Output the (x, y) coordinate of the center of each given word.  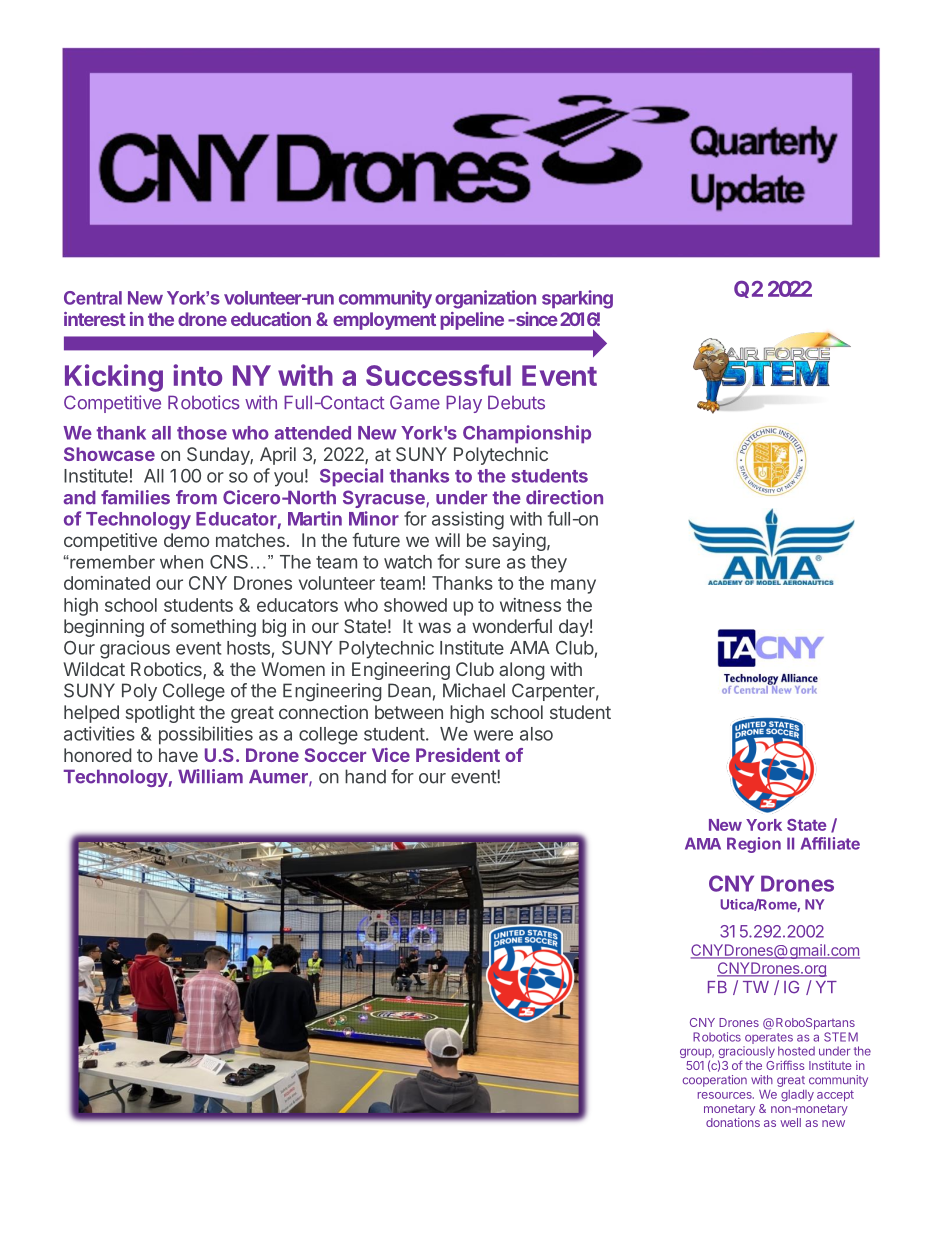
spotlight (160, 714)
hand (365, 776)
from (196, 497)
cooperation (715, 1081)
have (178, 755)
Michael (474, 690)
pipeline (472, 321)
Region (754, 845)
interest (95, 319)
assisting (468, 520)
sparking (577, 299)
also (536, 734)
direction (564, 497)
